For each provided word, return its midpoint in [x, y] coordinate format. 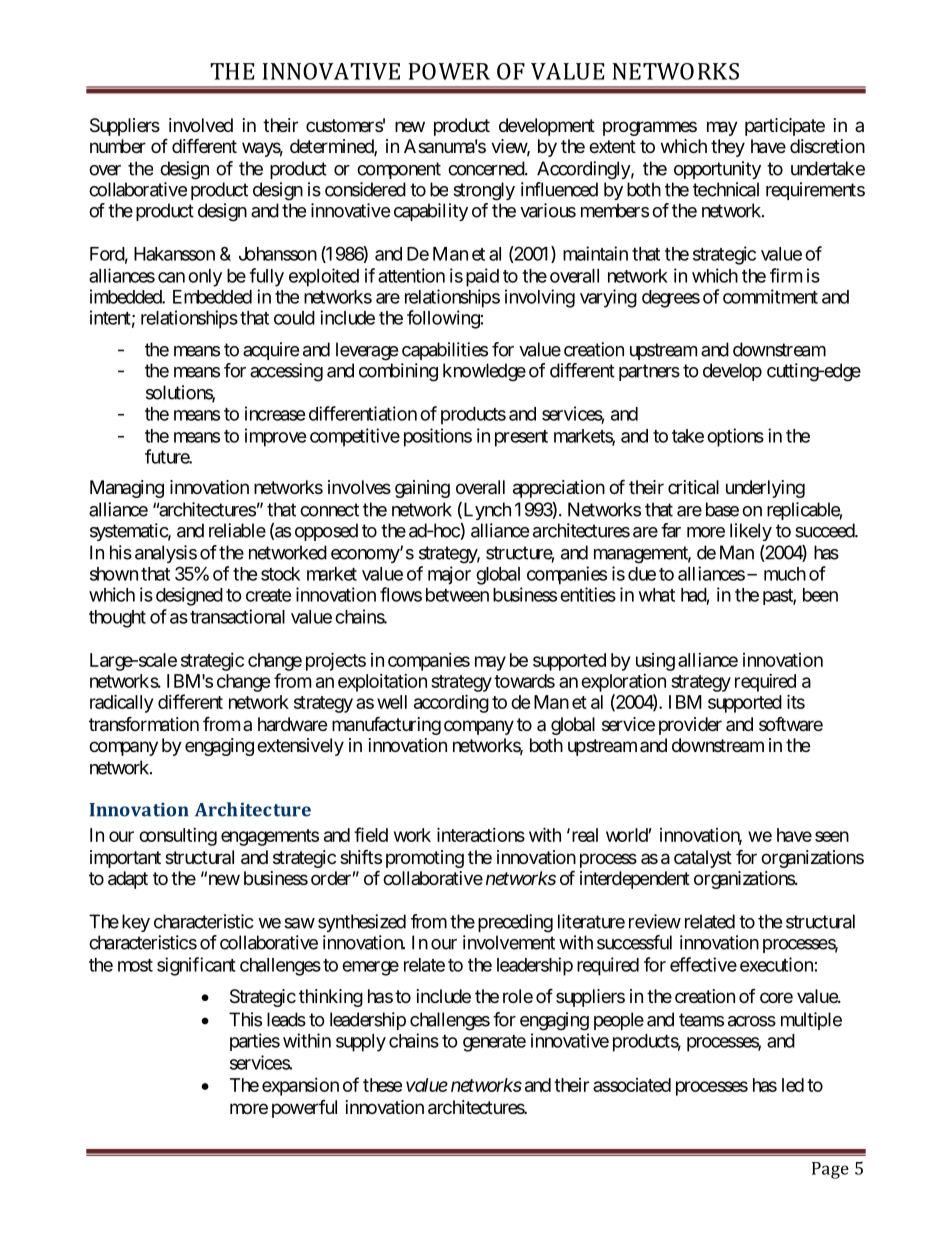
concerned [487, 168]
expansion [300, 1087]
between [457, 595]
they [728, 148]
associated [632, 1085]
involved [201, 125]
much [785, 574]
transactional [237, 616]
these [382, 1085]
